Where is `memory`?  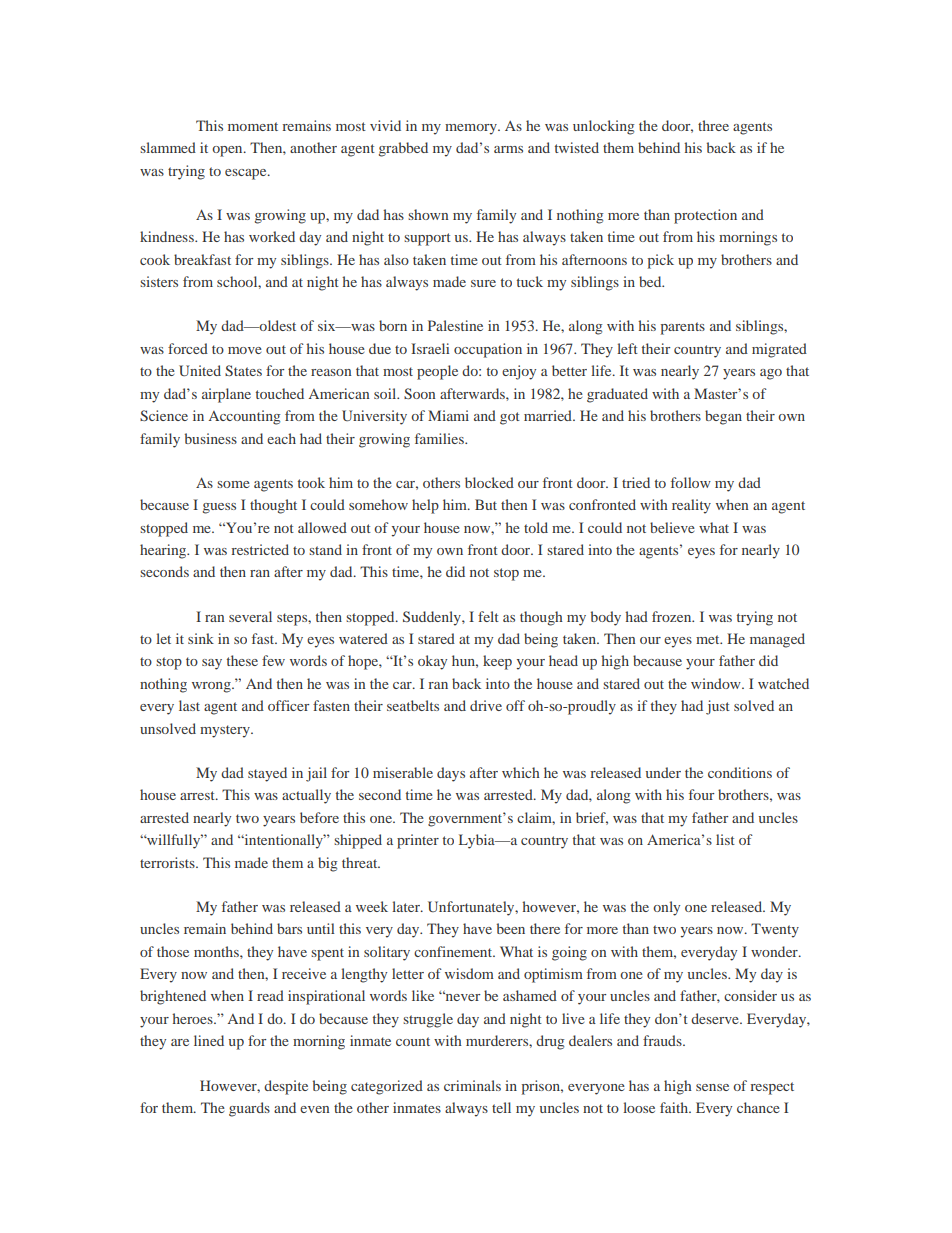 memory is located at coordinates (472, 129).
